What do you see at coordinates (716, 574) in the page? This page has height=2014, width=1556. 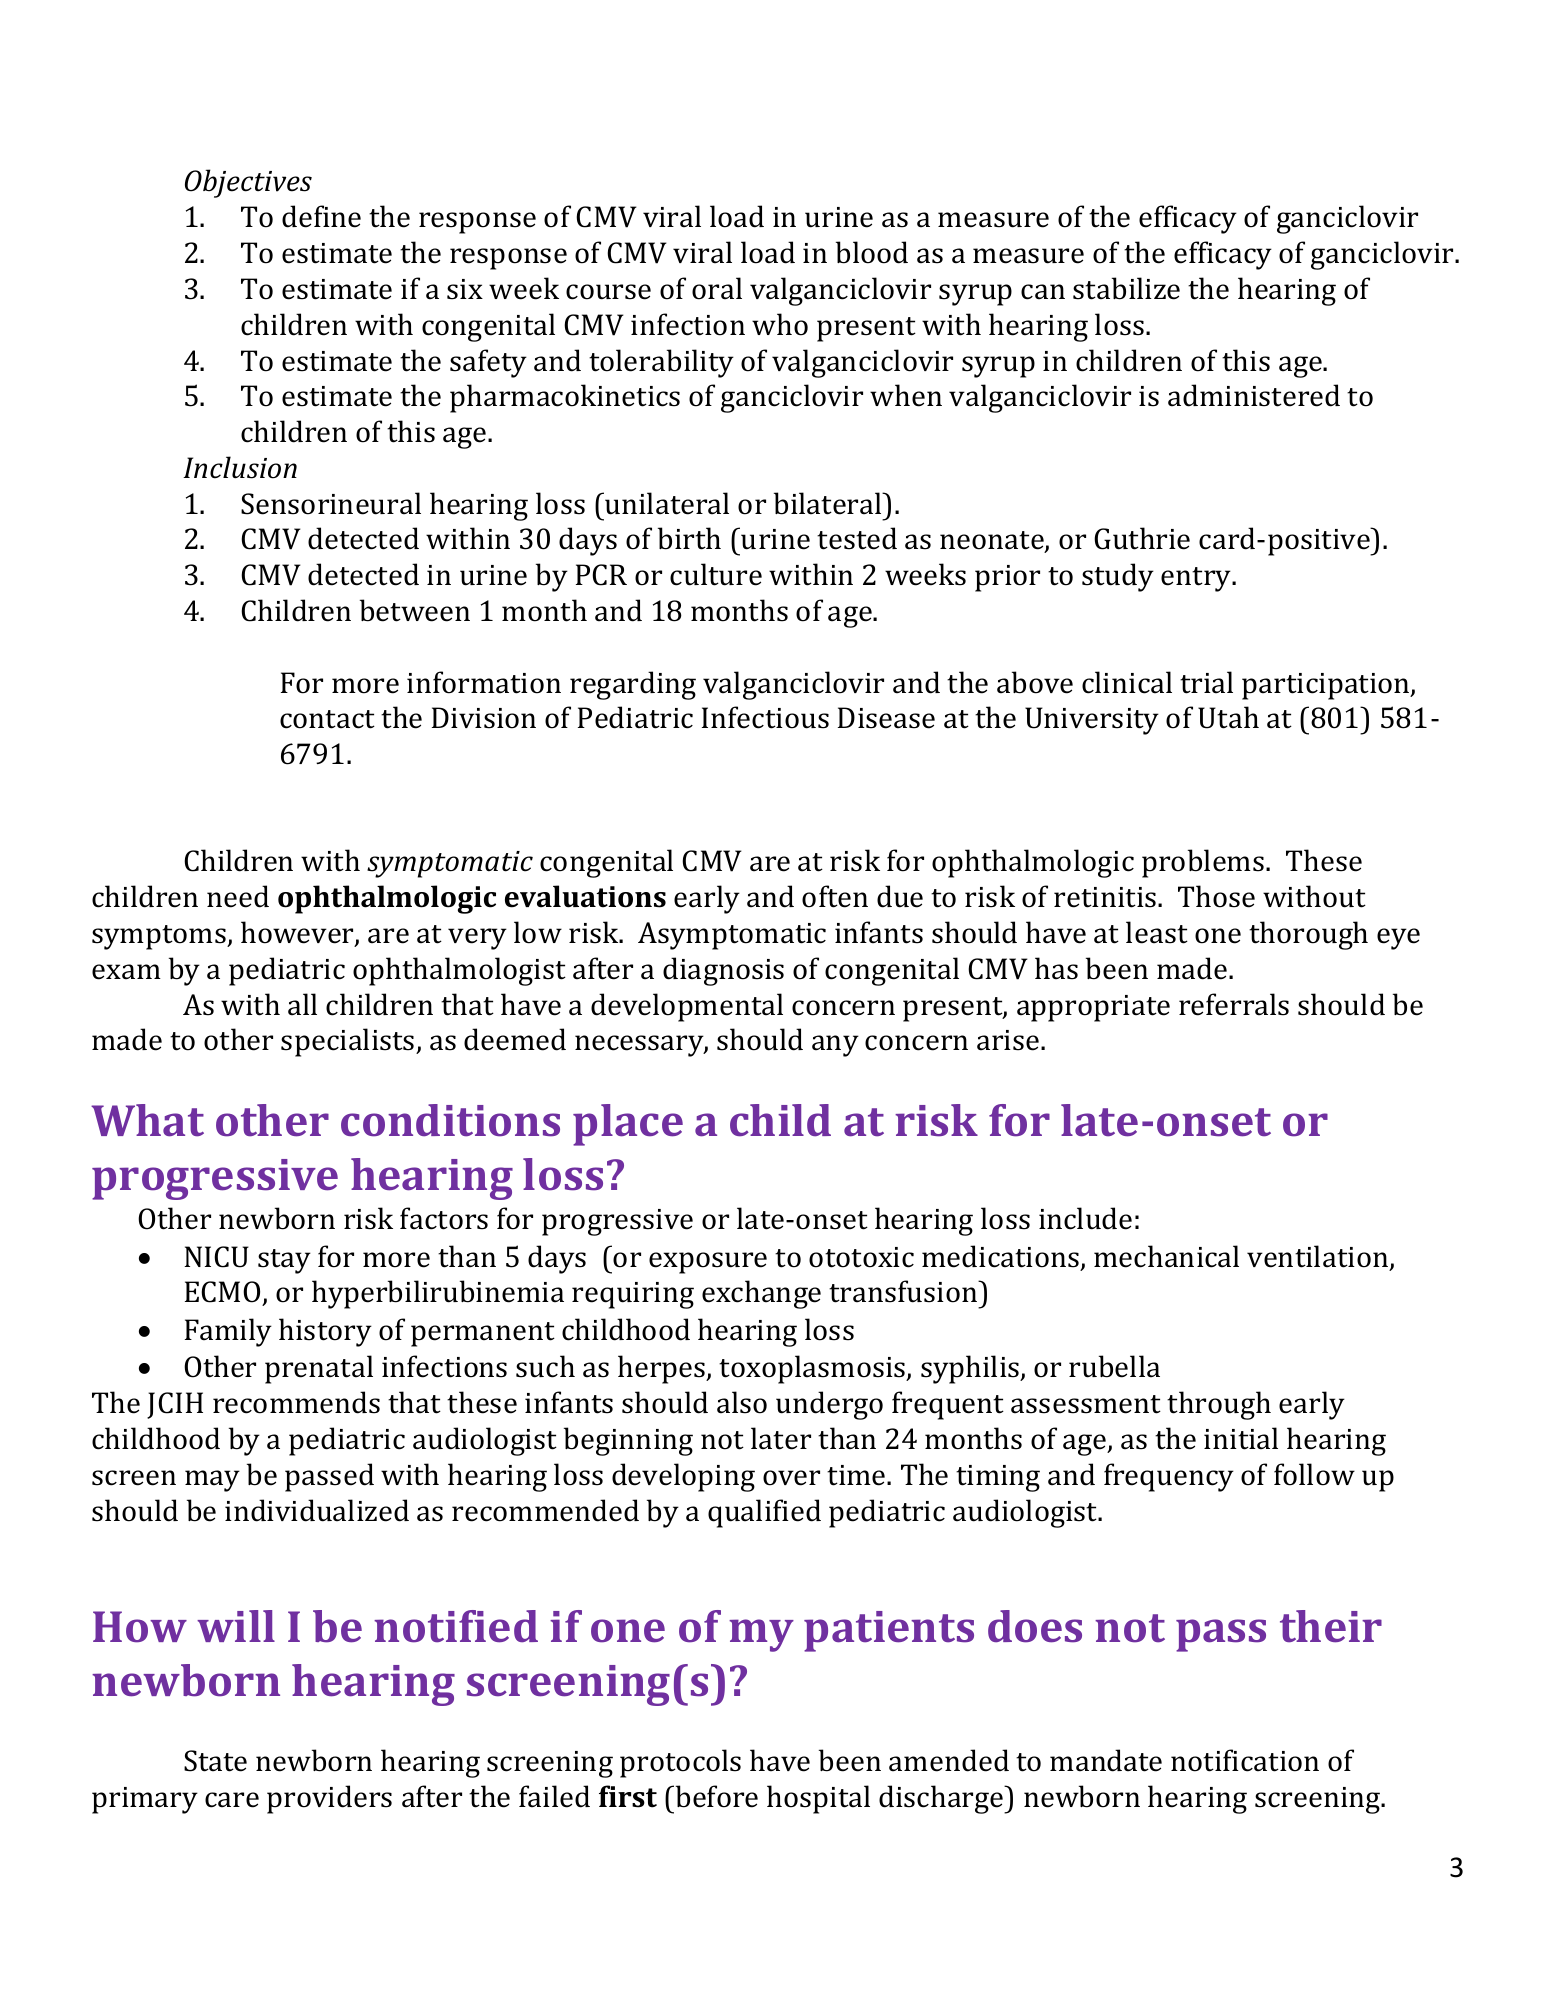 I see `culture` at bounding box center [716, 574].
